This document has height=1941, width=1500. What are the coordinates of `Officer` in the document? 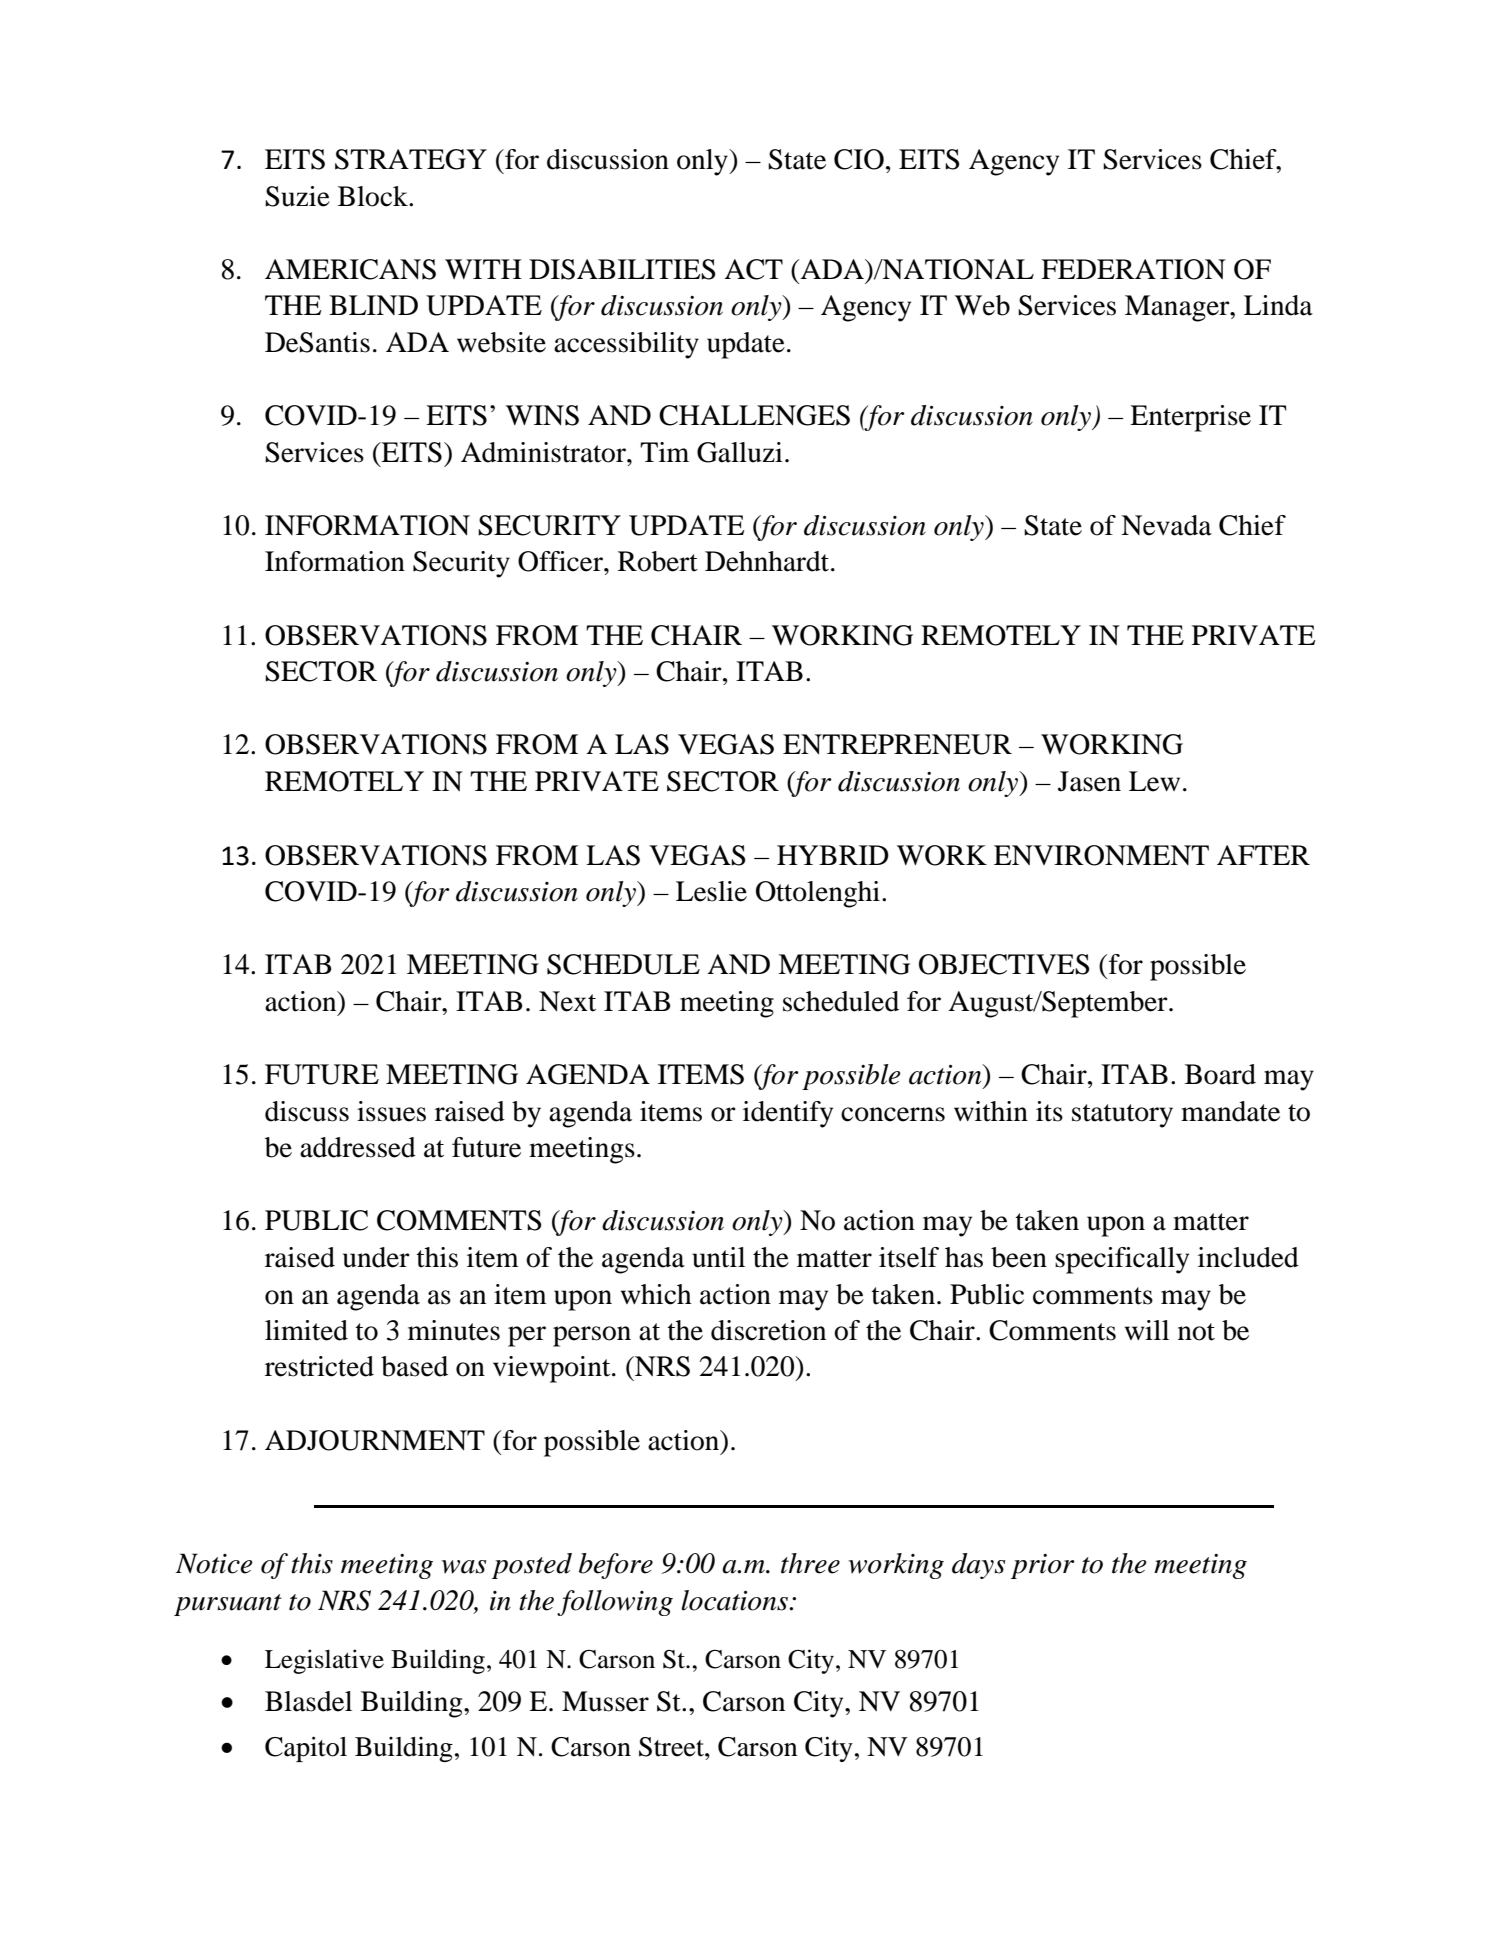 It's located at (561, 561).
